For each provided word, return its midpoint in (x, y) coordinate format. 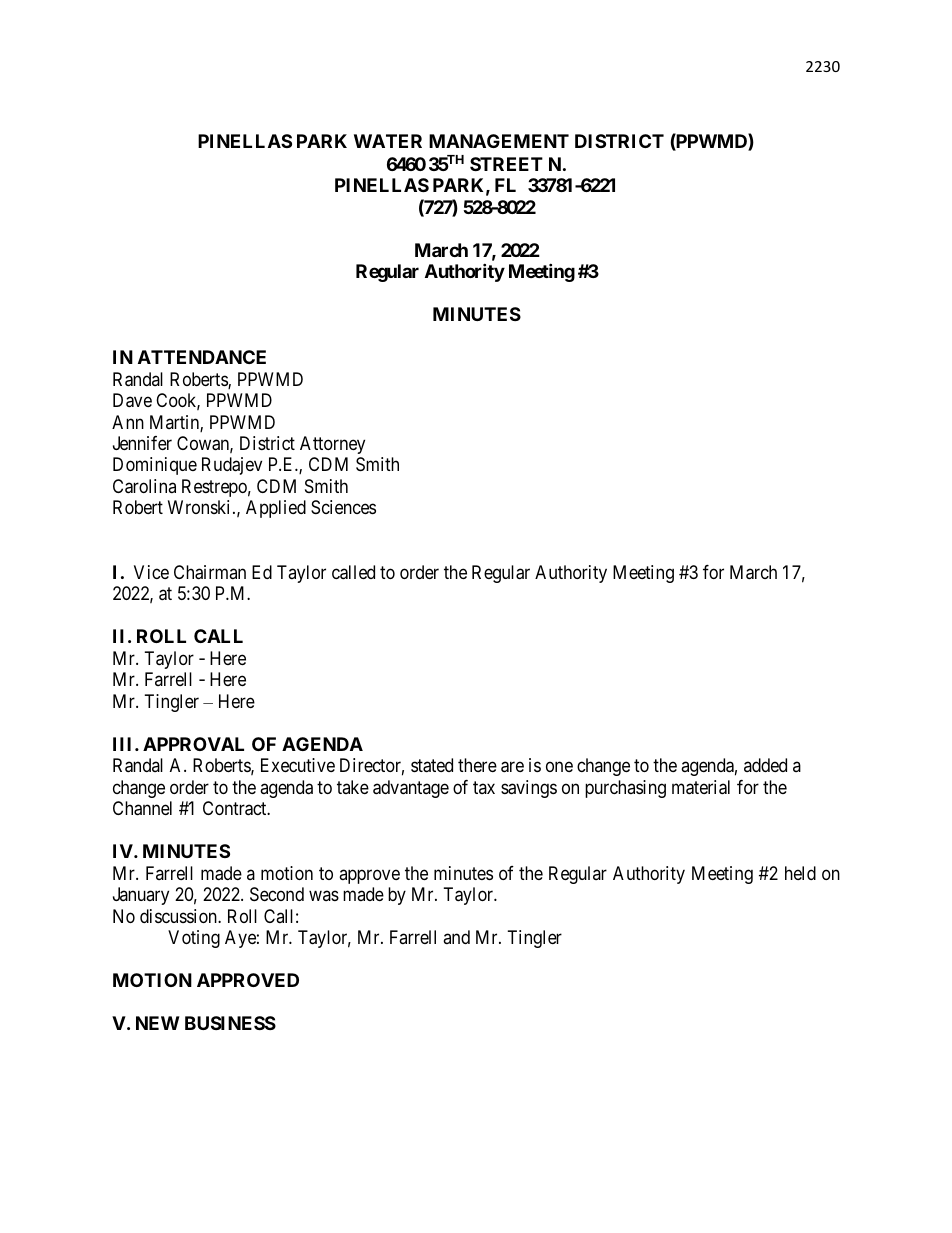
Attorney (332, 445)
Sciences (343, 507)
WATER (388, 141)
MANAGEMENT (499, 141)
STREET (506, 164)
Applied (276, 509)
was (324, 895)
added (765, 765)
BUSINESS (230, 1023)
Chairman (210, 572)
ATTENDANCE (202, 357)
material (701, 787)
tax (484, 787)
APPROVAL (193, 744)
